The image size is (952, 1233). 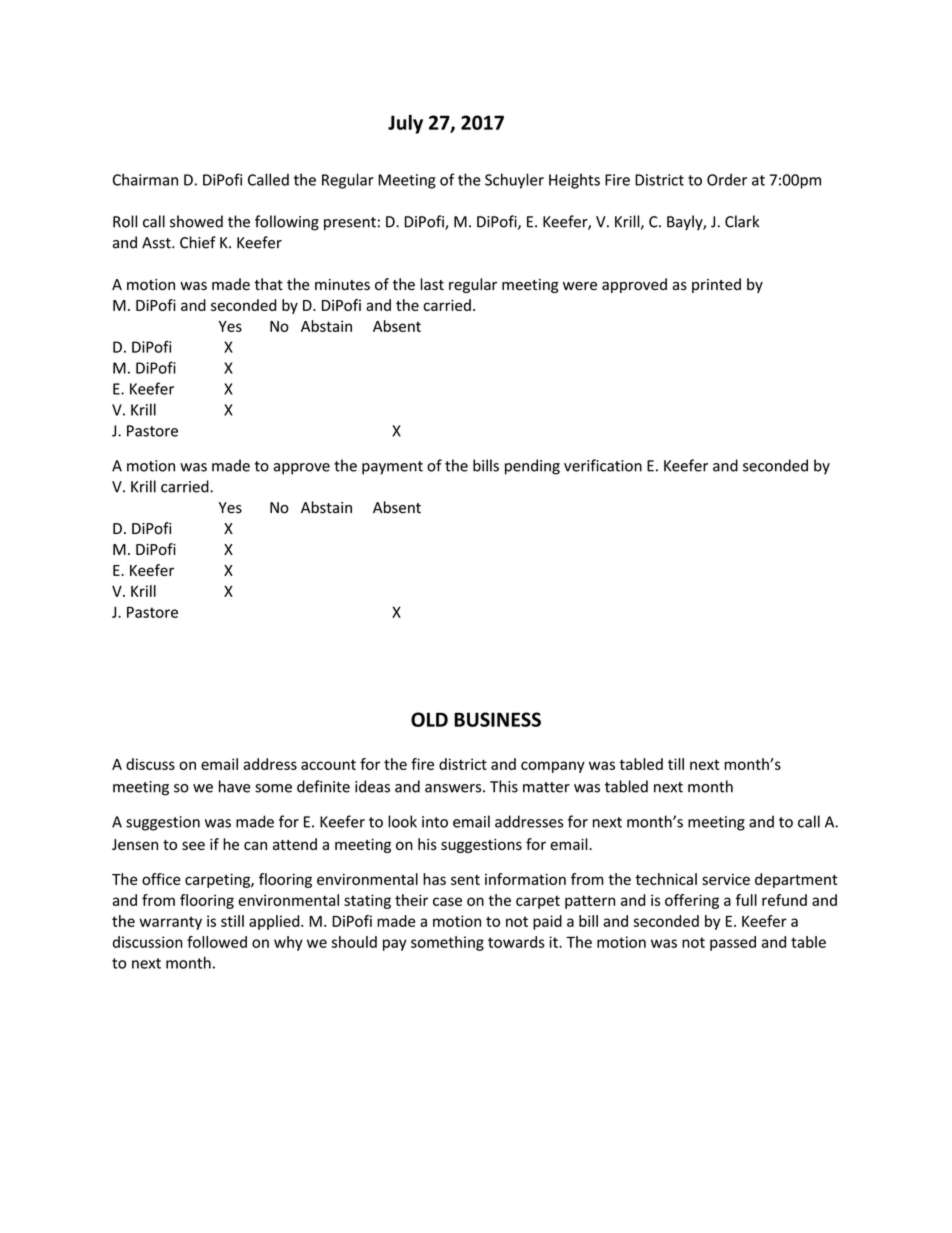 I want to click on pending, so click(x=532, y=467).
